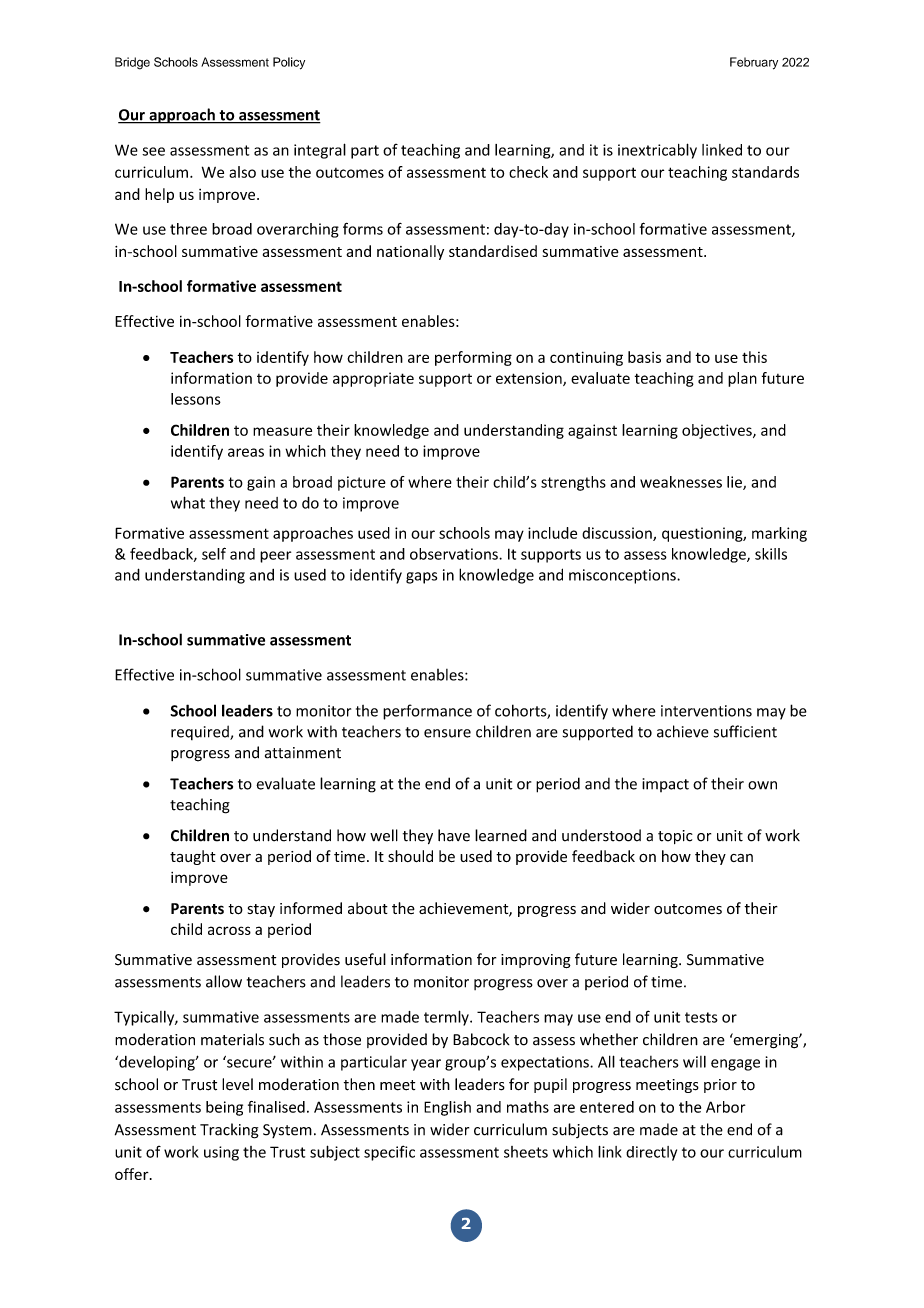 The image size is (924, 1308). I want to click on English, so click(447, 1108).
